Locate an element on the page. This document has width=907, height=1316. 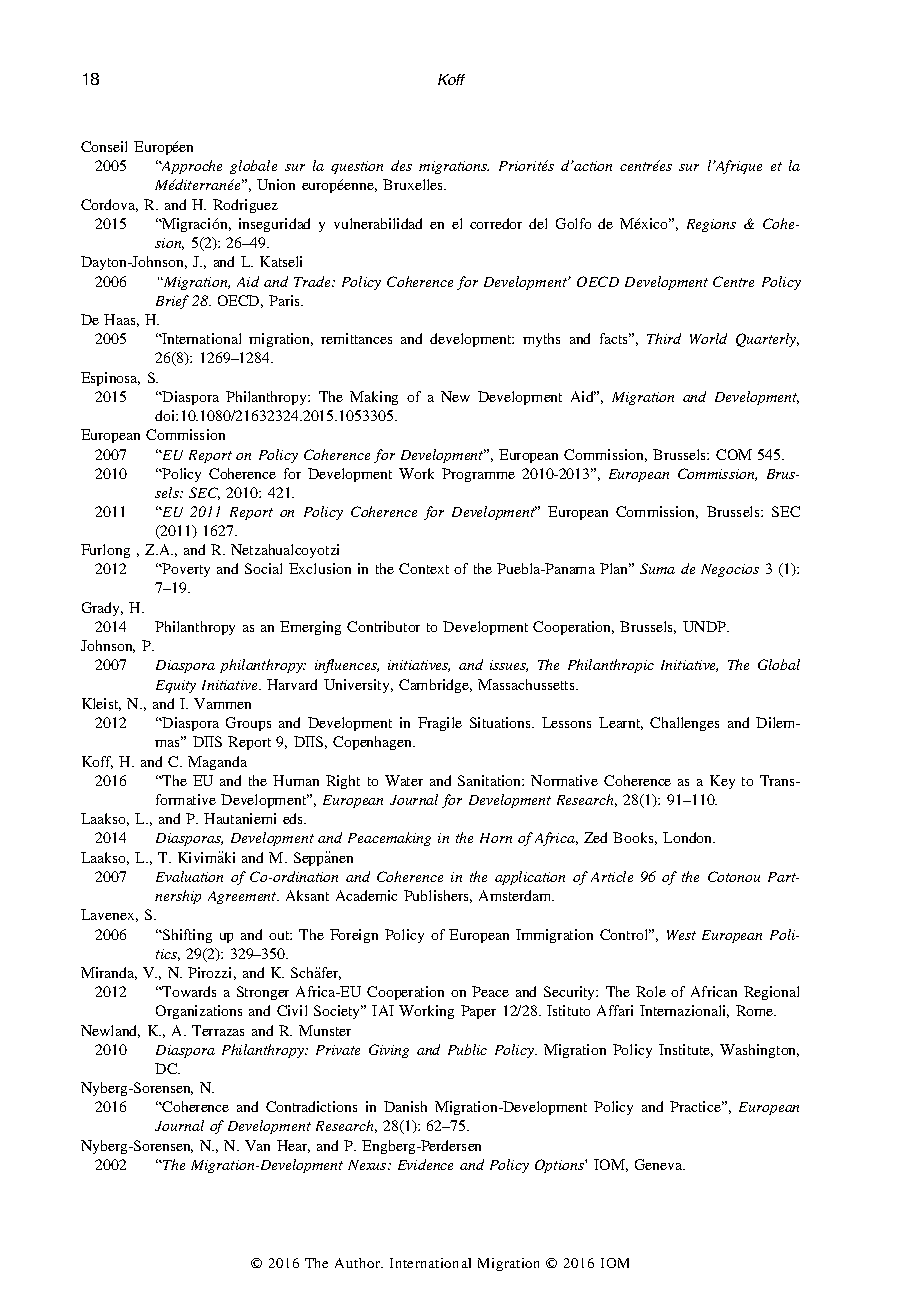
Challenges is located at coordinates (684, 724).
